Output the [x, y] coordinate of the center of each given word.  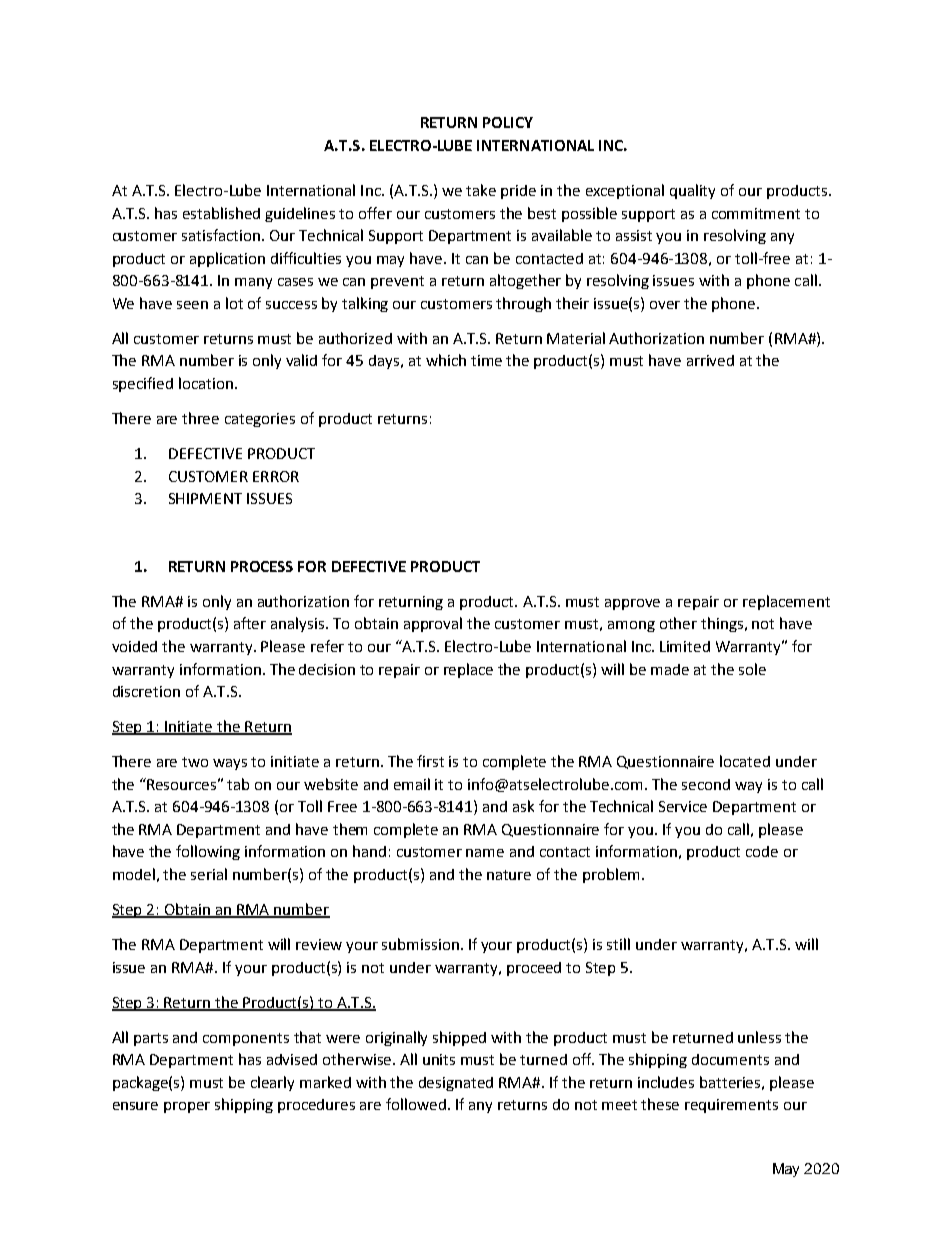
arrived [710, 360]
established [221, 213]
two [195, 762]
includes [666, 1082]
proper [187, 1107]
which [446, 360]
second [706, 784]
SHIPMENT [205, 498]
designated [456, 1084]
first [430, 761]
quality [692, 191]
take [481, 190]
